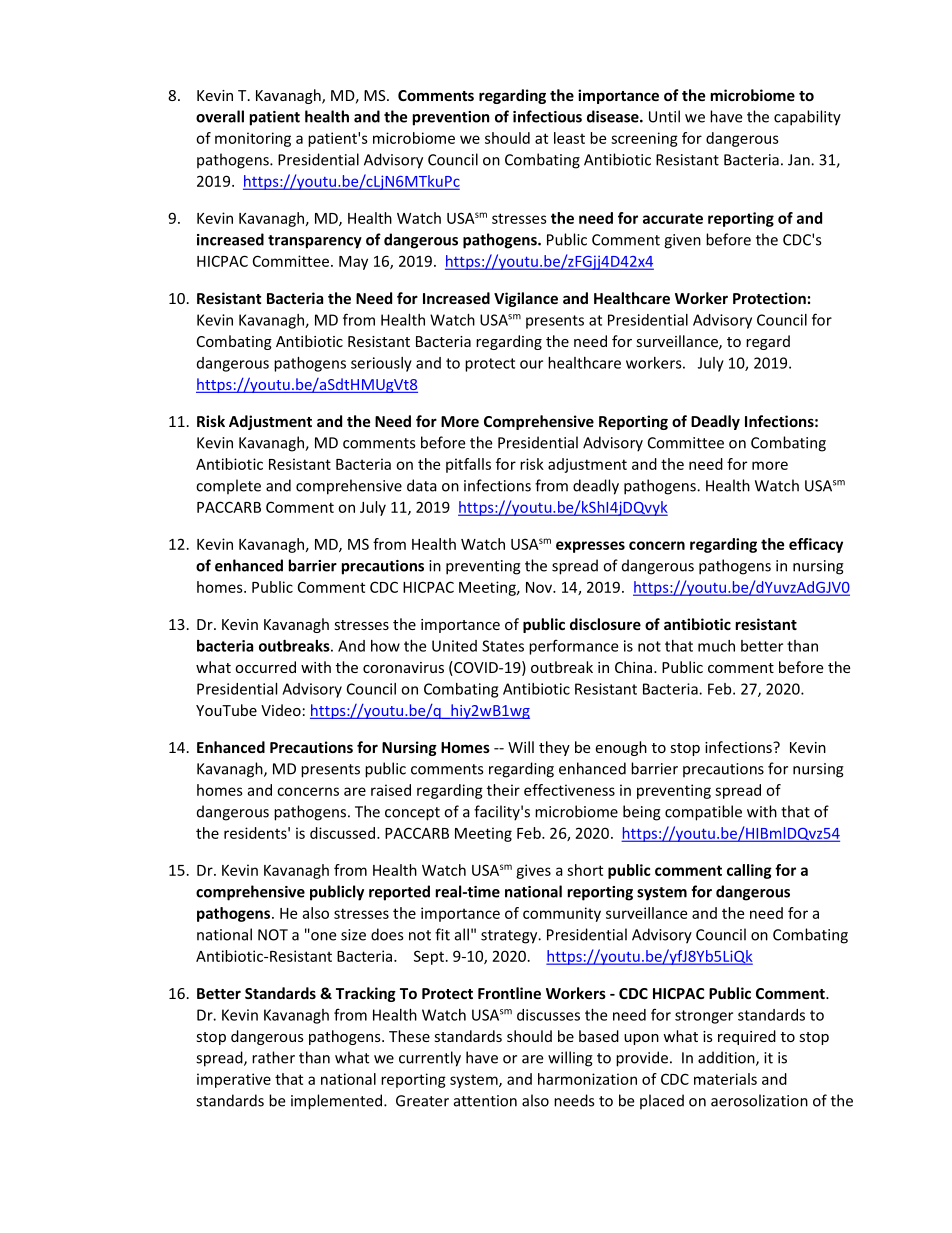 This screenshot has height=1233, width=952. What do you see at coordinates (273, 1057) in the screenshot?
I see `rather` at bounding box center [273, 1057].
